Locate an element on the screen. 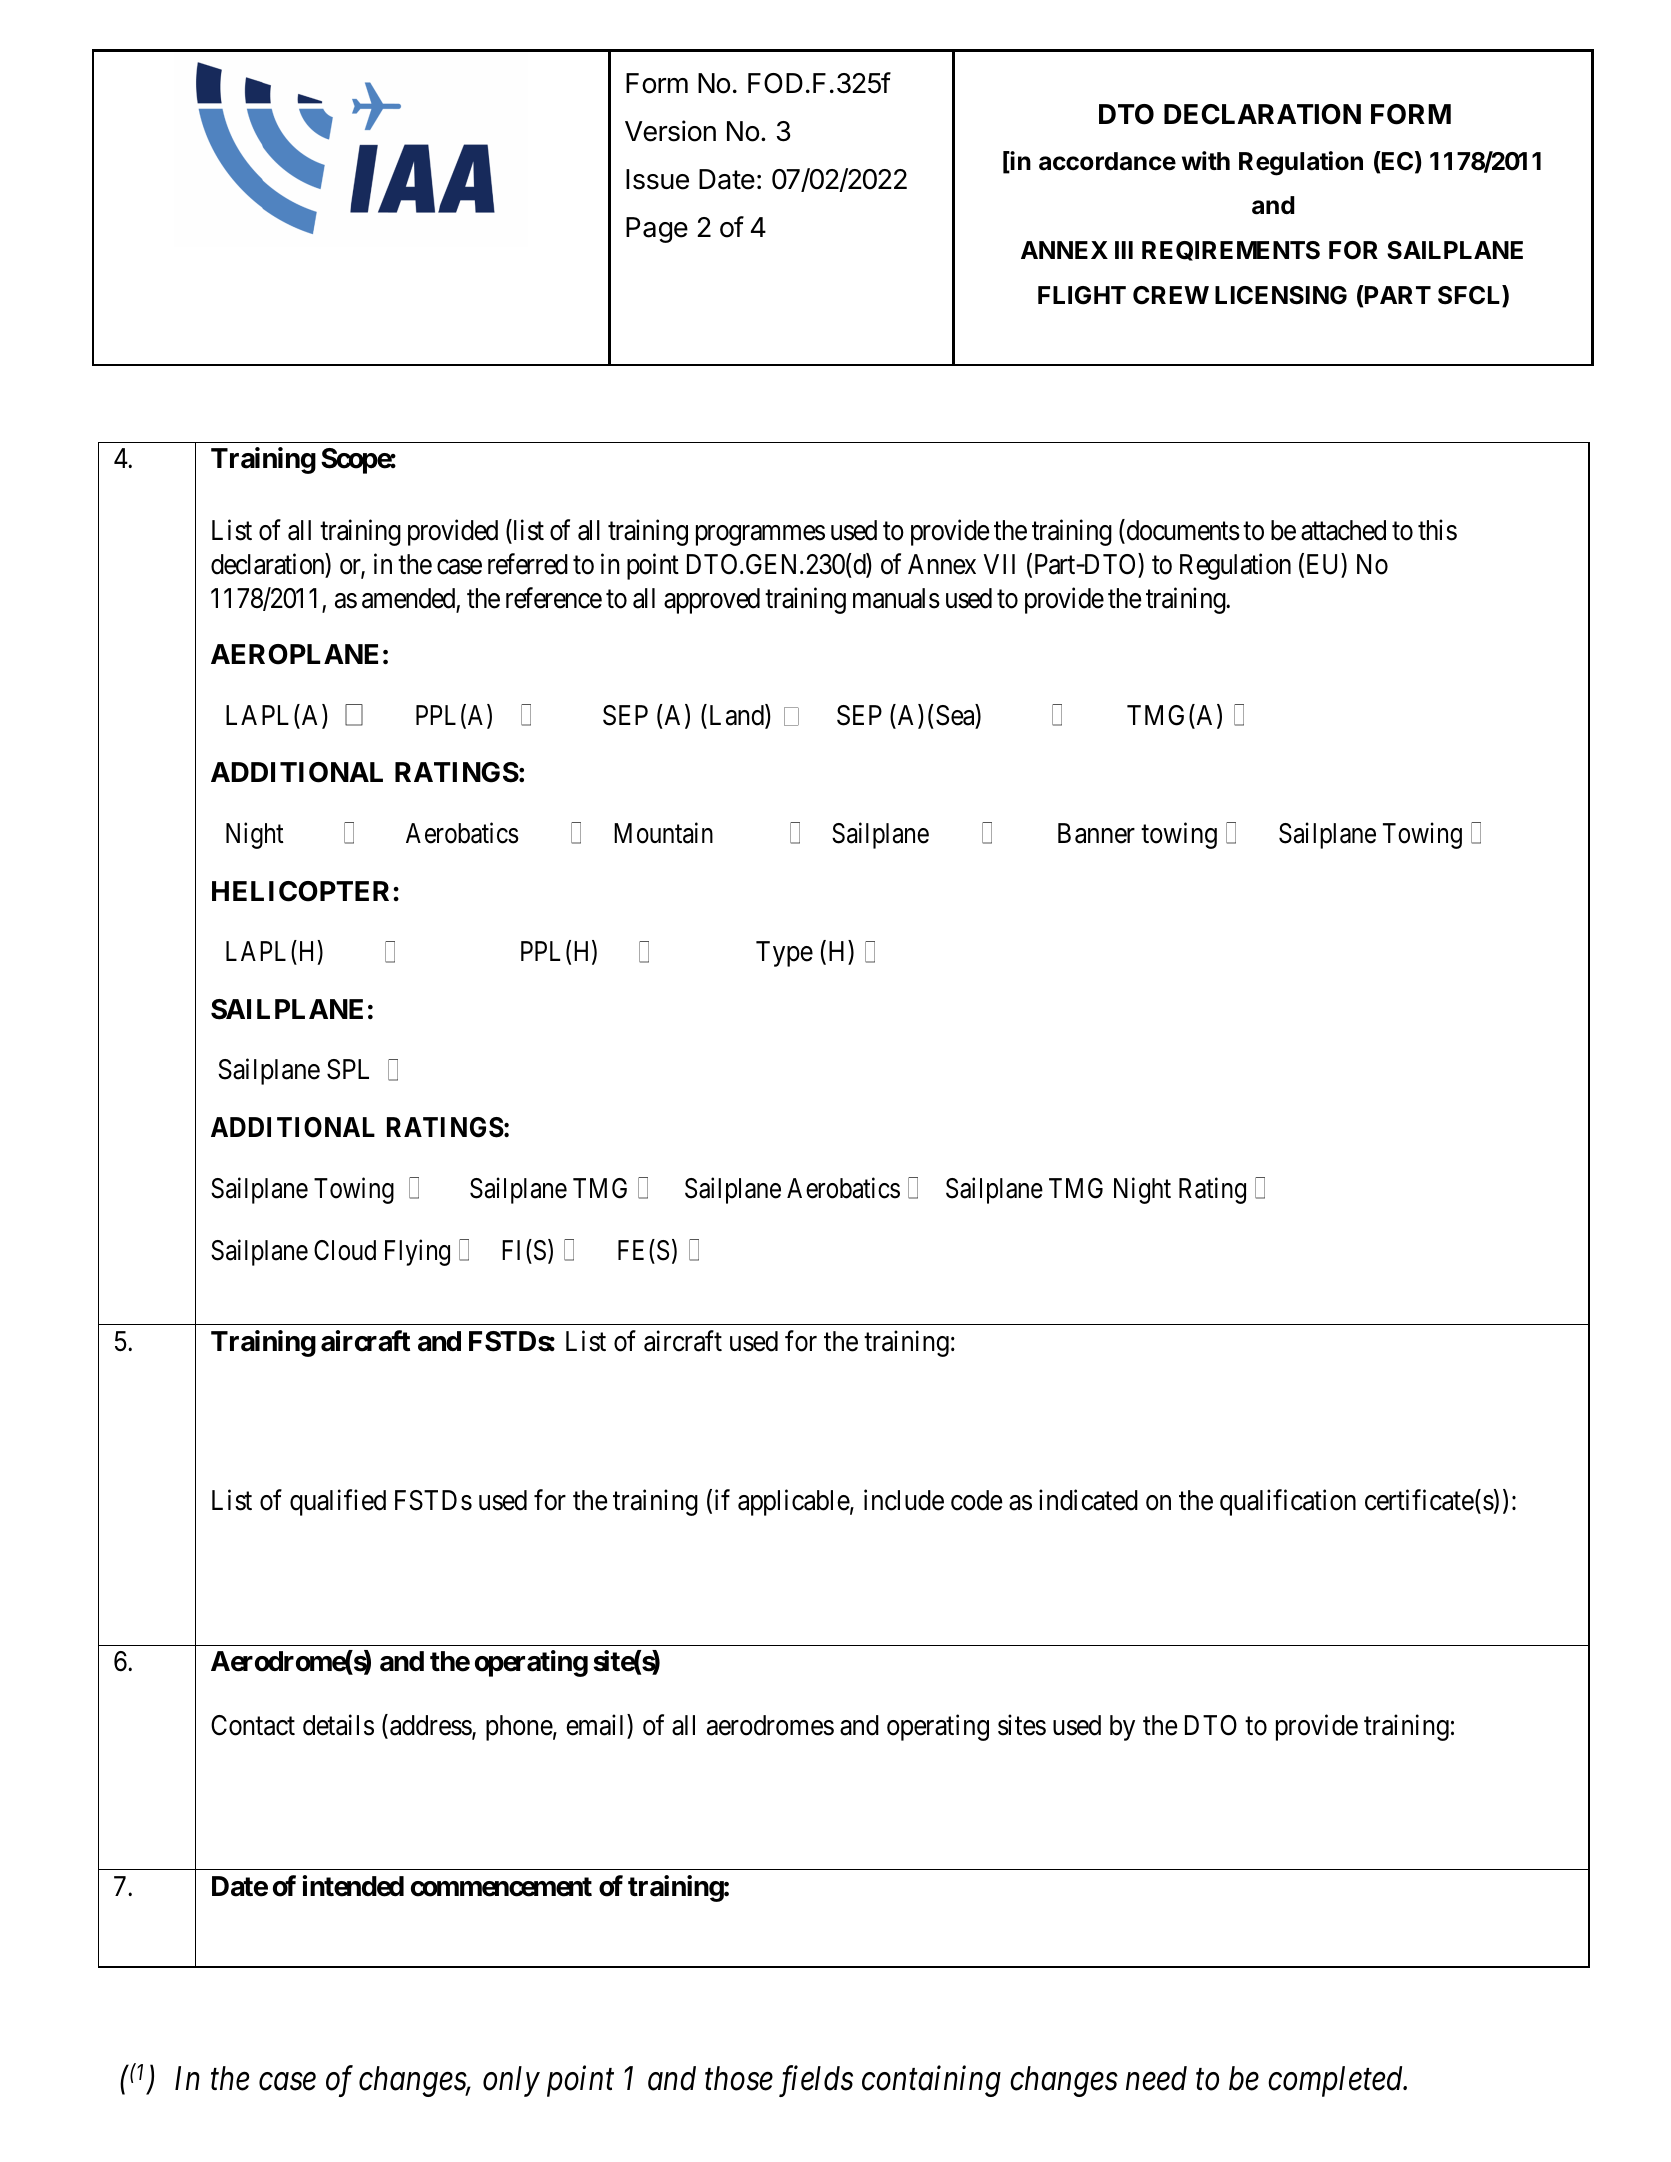 This screenshot has height=2162, width=1671. Version is located at coordinates (670, 131).
